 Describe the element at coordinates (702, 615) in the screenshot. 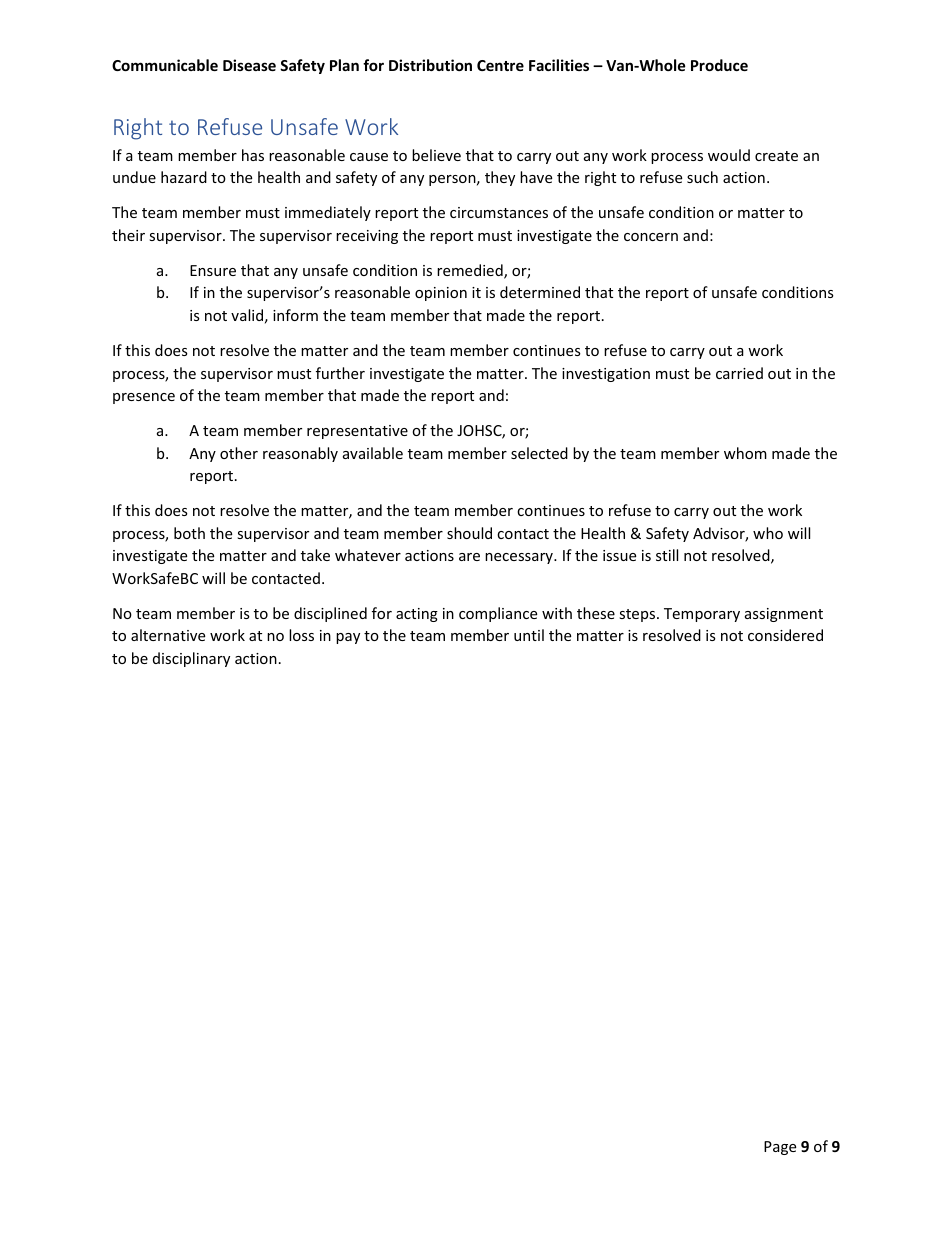

I see `Temporary` at that location.
